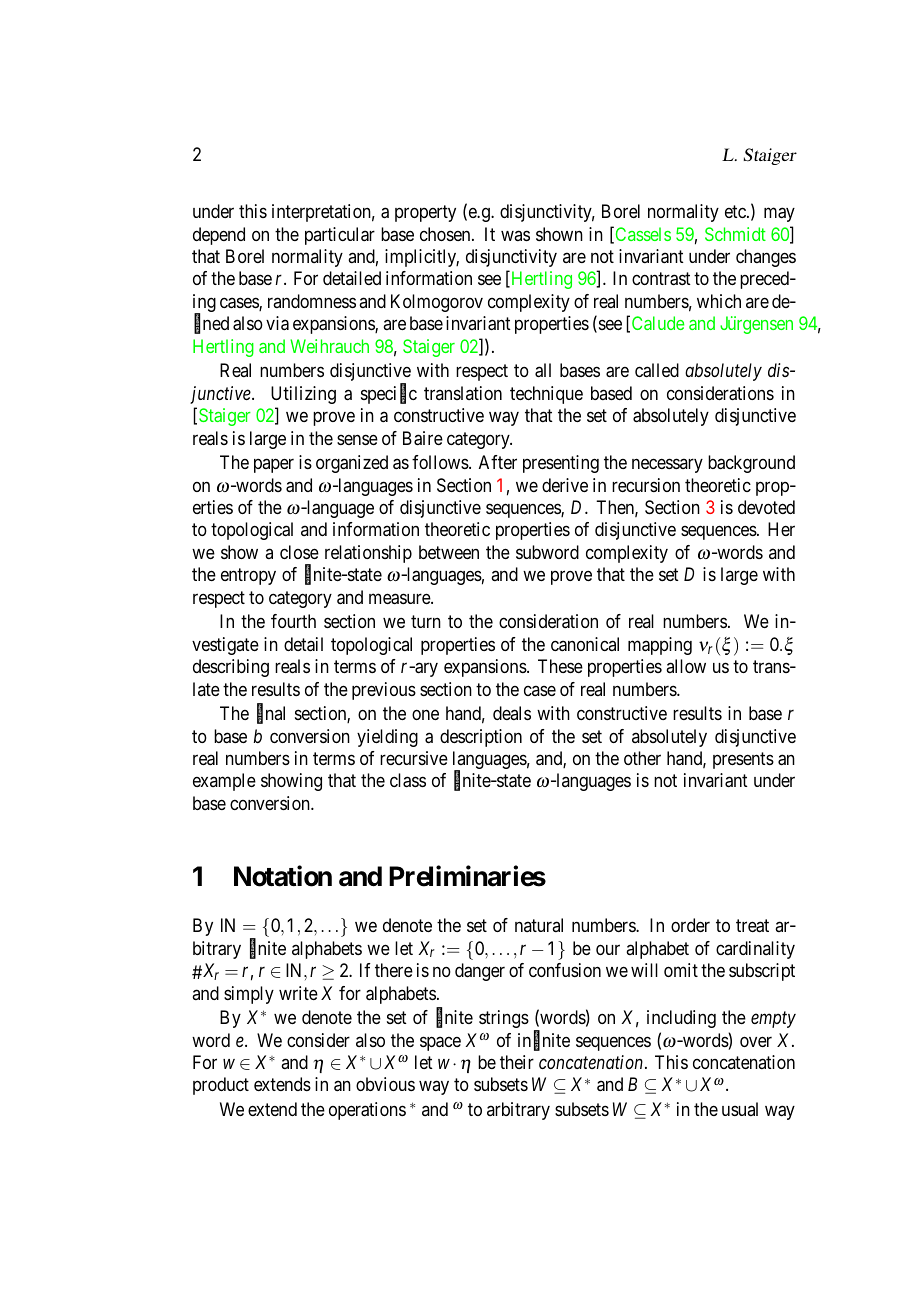 Image resolution: width=924 pixels, height=1308 pixels. Describe the element at coordinates (498, 462) in the image. I see `After` at that location.
